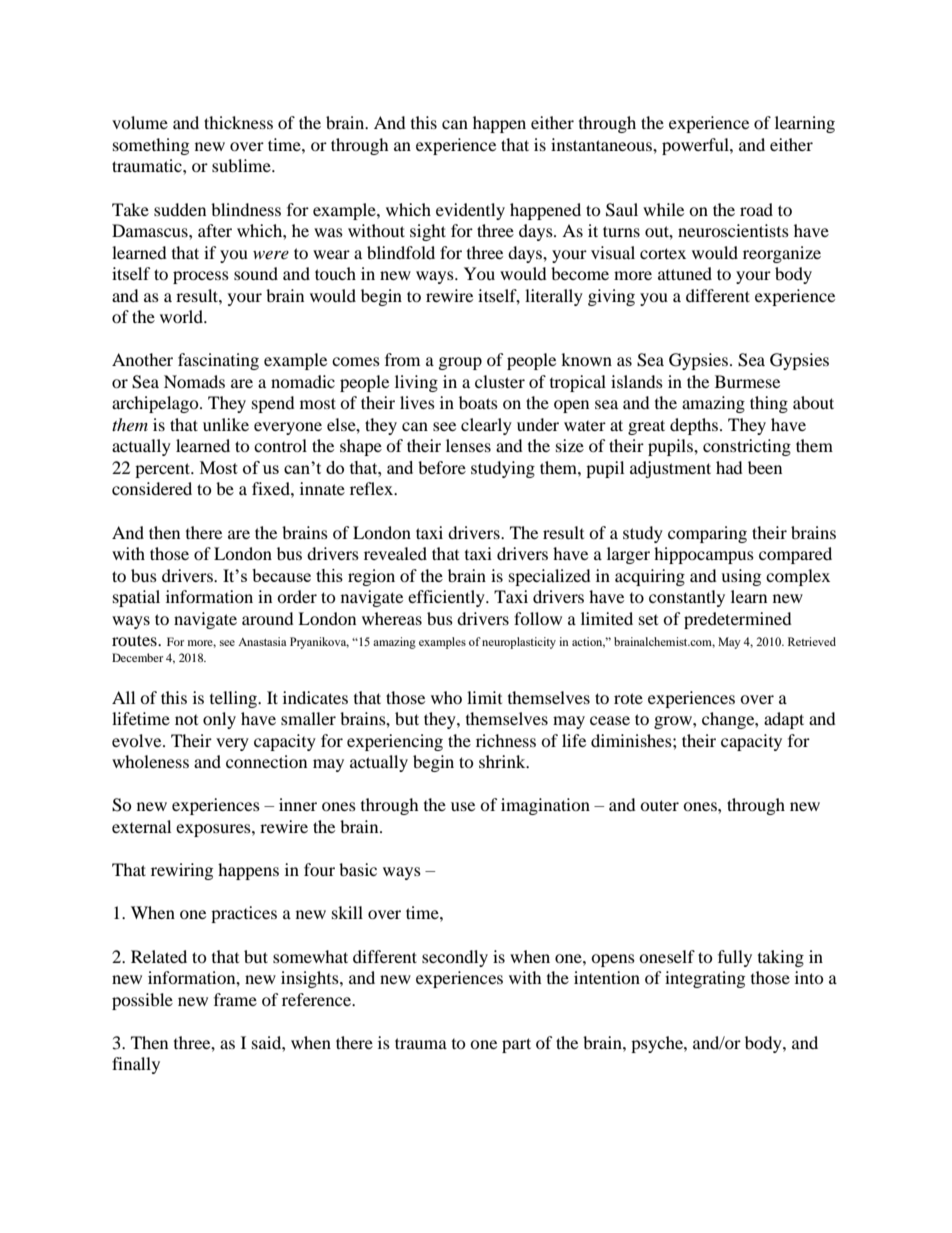 The height and width of the screenshot is (1233, 952). Describe the element at coordinates (234, 699) in the screenshot. I see `telling` at that location.
